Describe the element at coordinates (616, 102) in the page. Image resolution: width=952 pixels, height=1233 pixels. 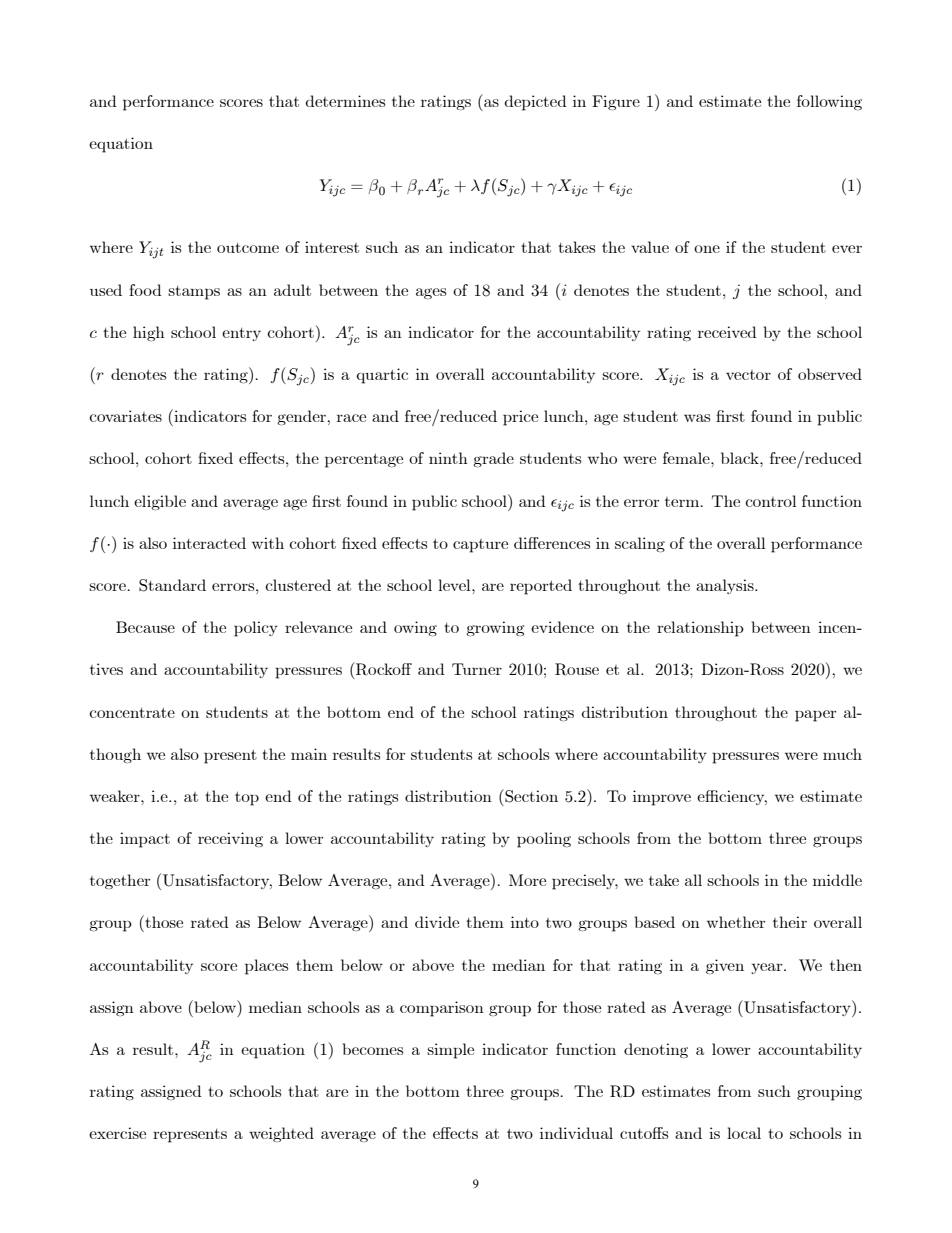
I see `Figure` at that location.
